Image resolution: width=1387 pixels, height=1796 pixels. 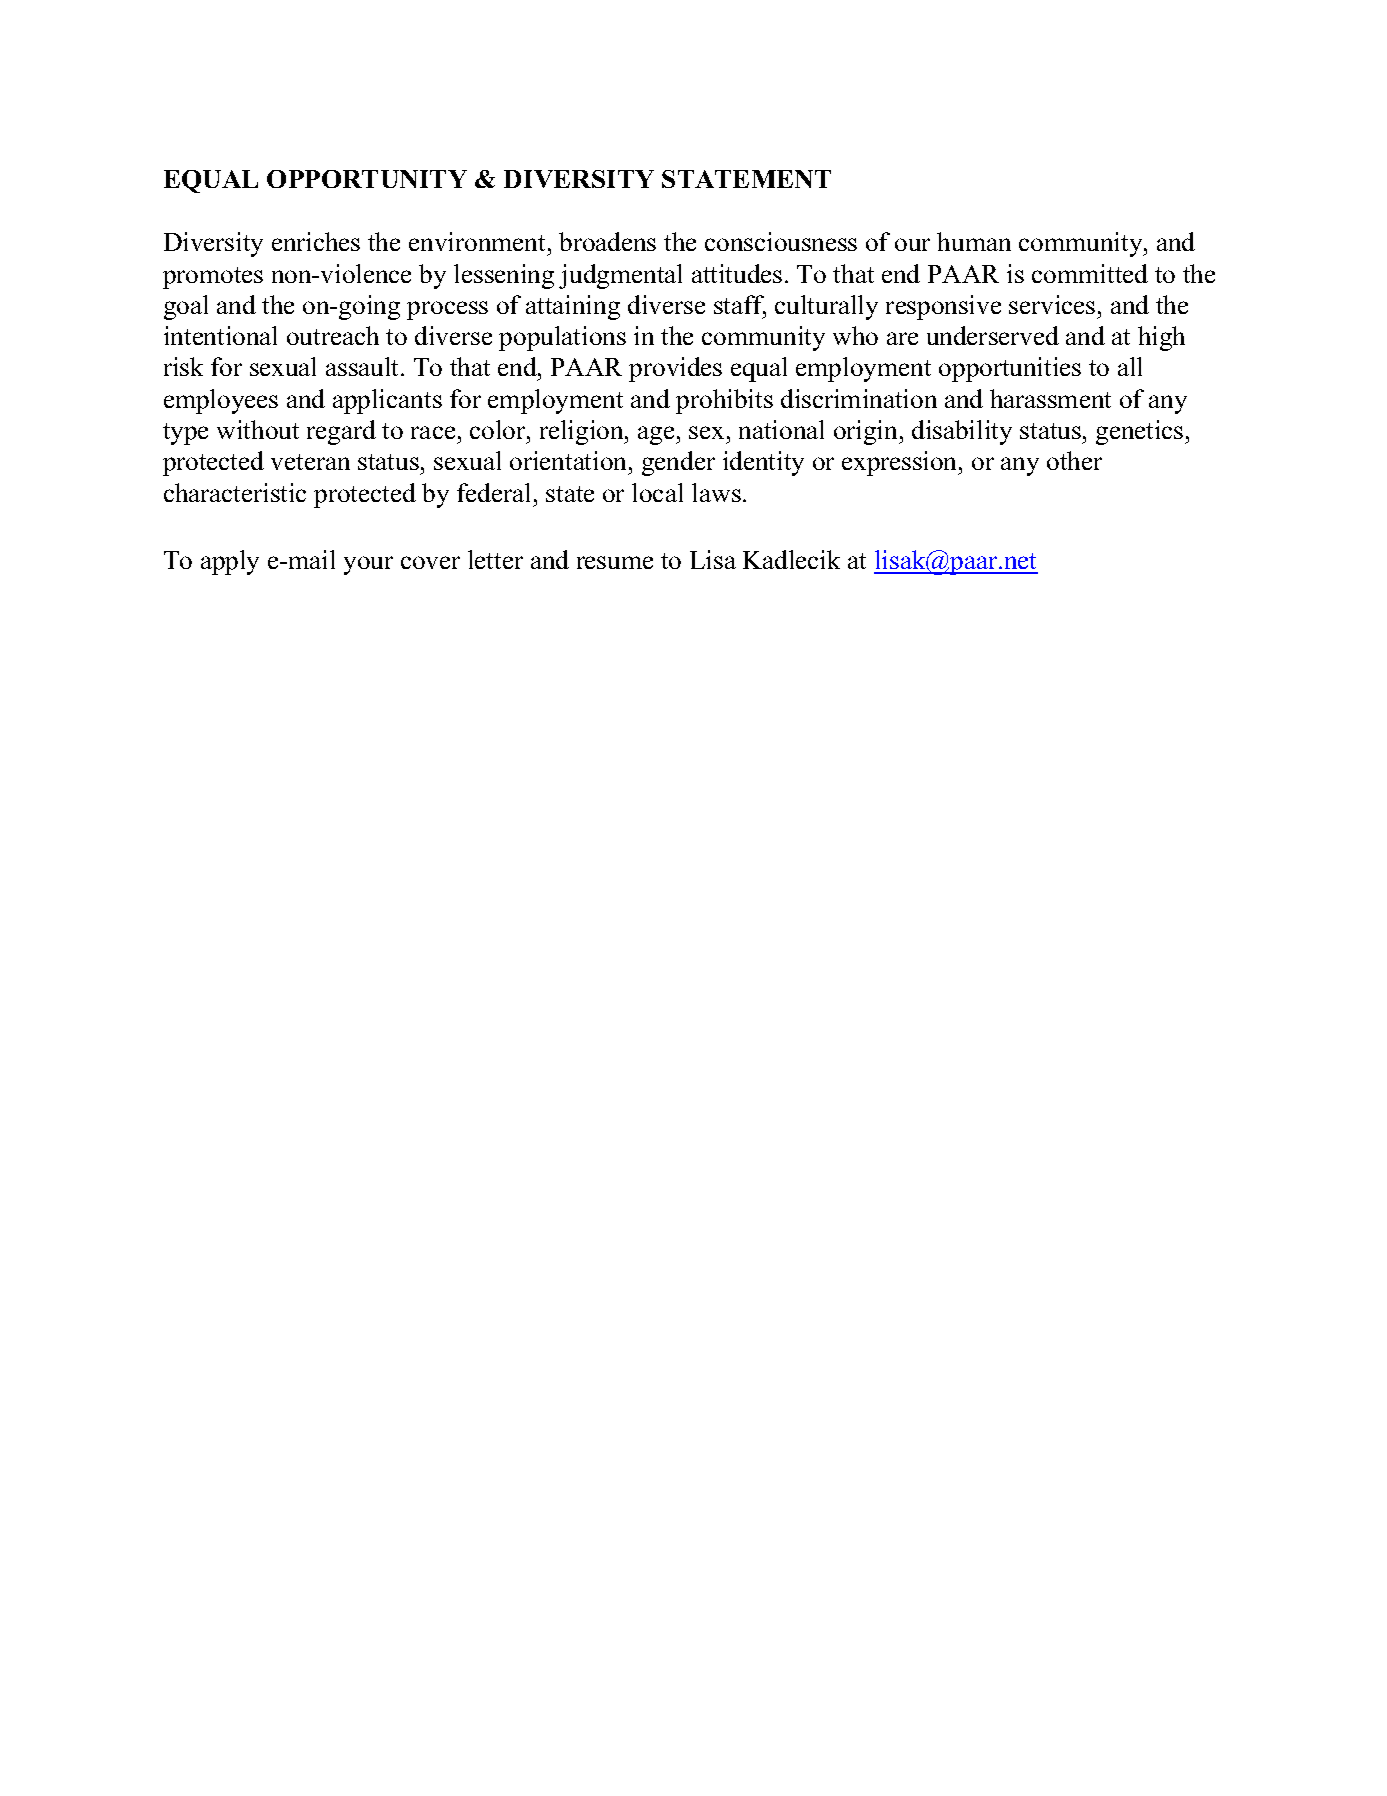 I want to click on resume, so click(x=615, y=562).
